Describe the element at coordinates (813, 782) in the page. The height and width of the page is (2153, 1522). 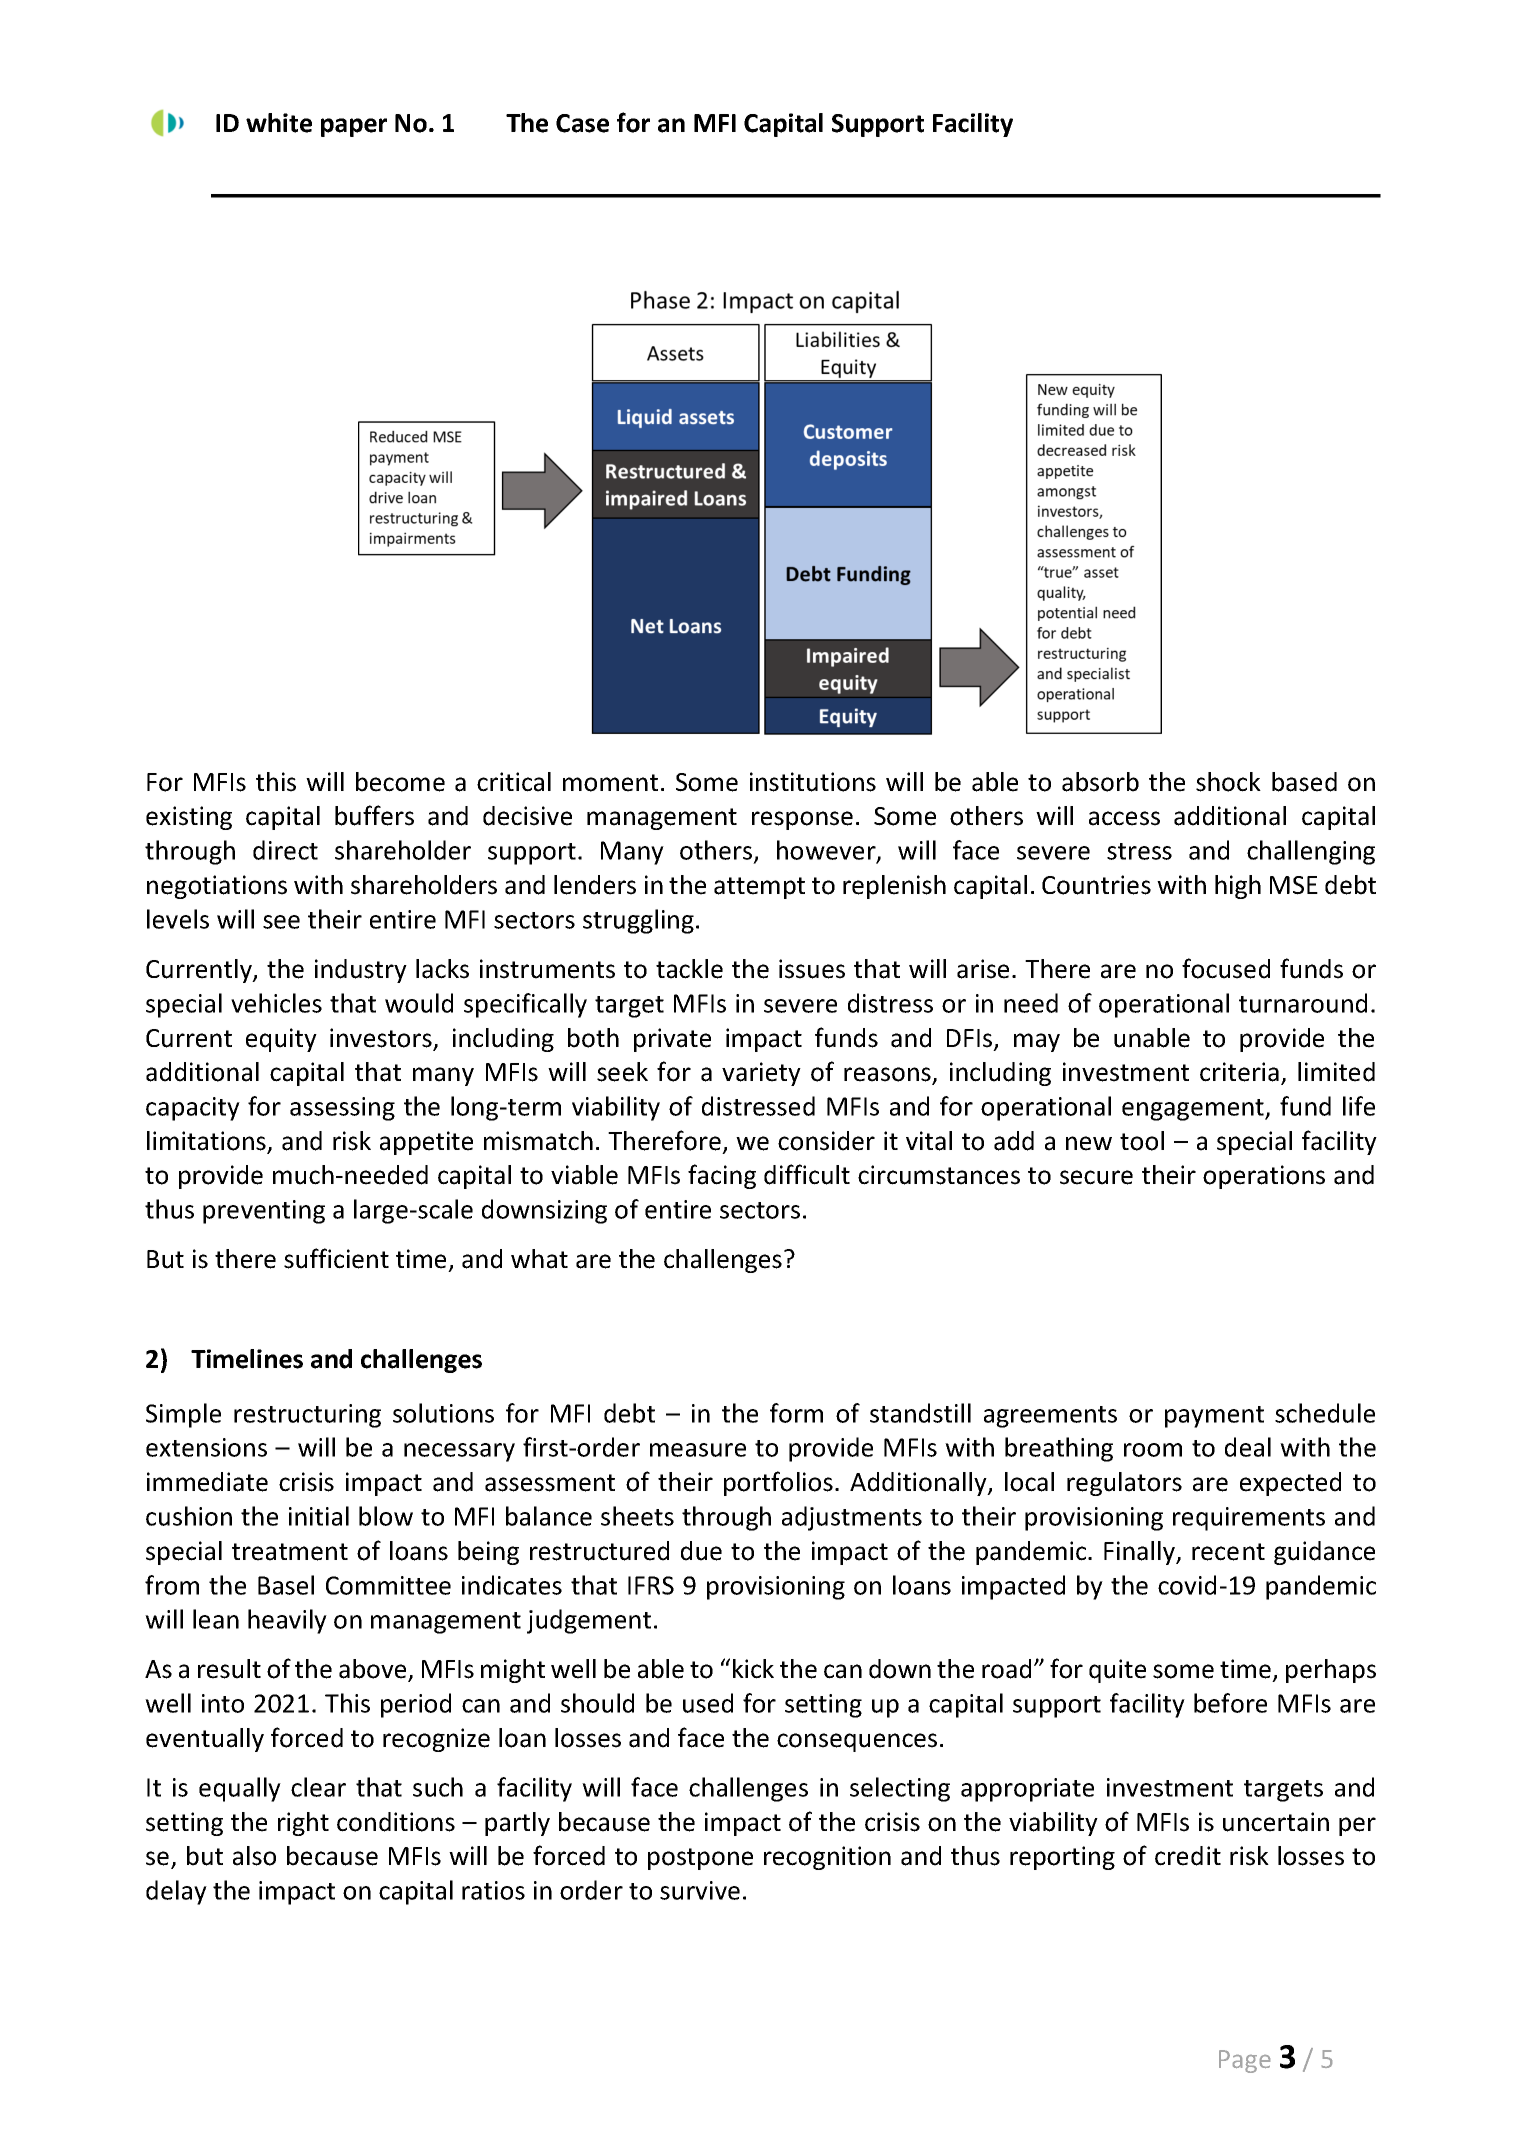
I see `institutions` at that location.
